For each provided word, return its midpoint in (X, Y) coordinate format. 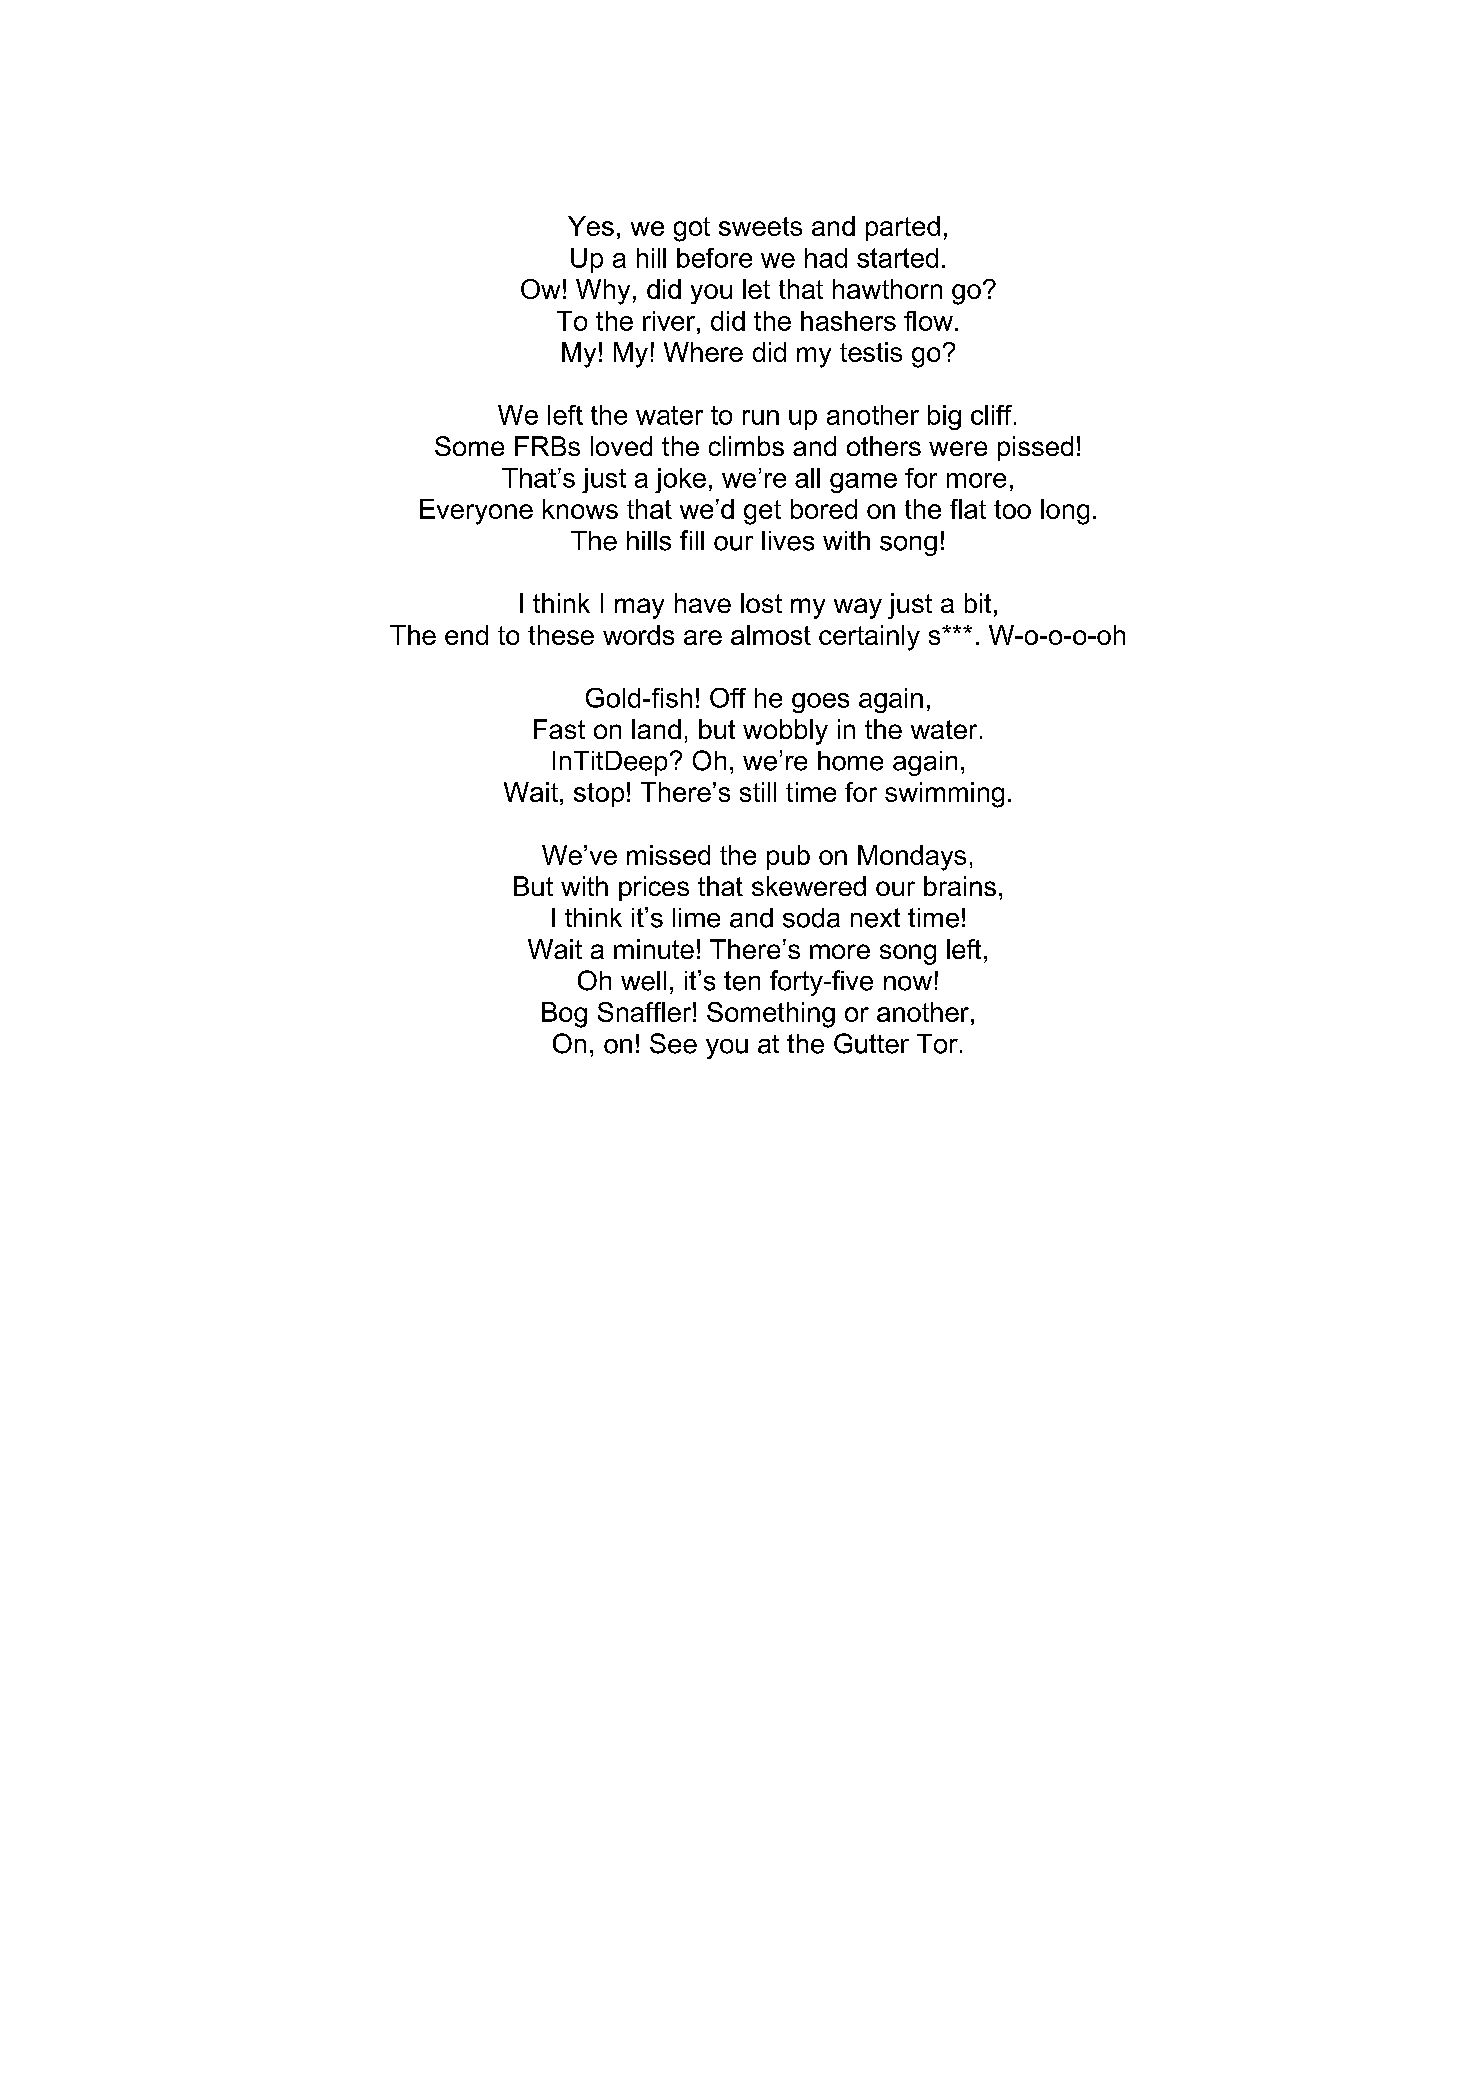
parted (903, 228)
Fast (559, 729)
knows (580, 509)
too (1012, 509)
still (758, 792)
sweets (760, 226)
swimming (944, 795)
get (762, 512)
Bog (564, 1015)
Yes (591, 226)
